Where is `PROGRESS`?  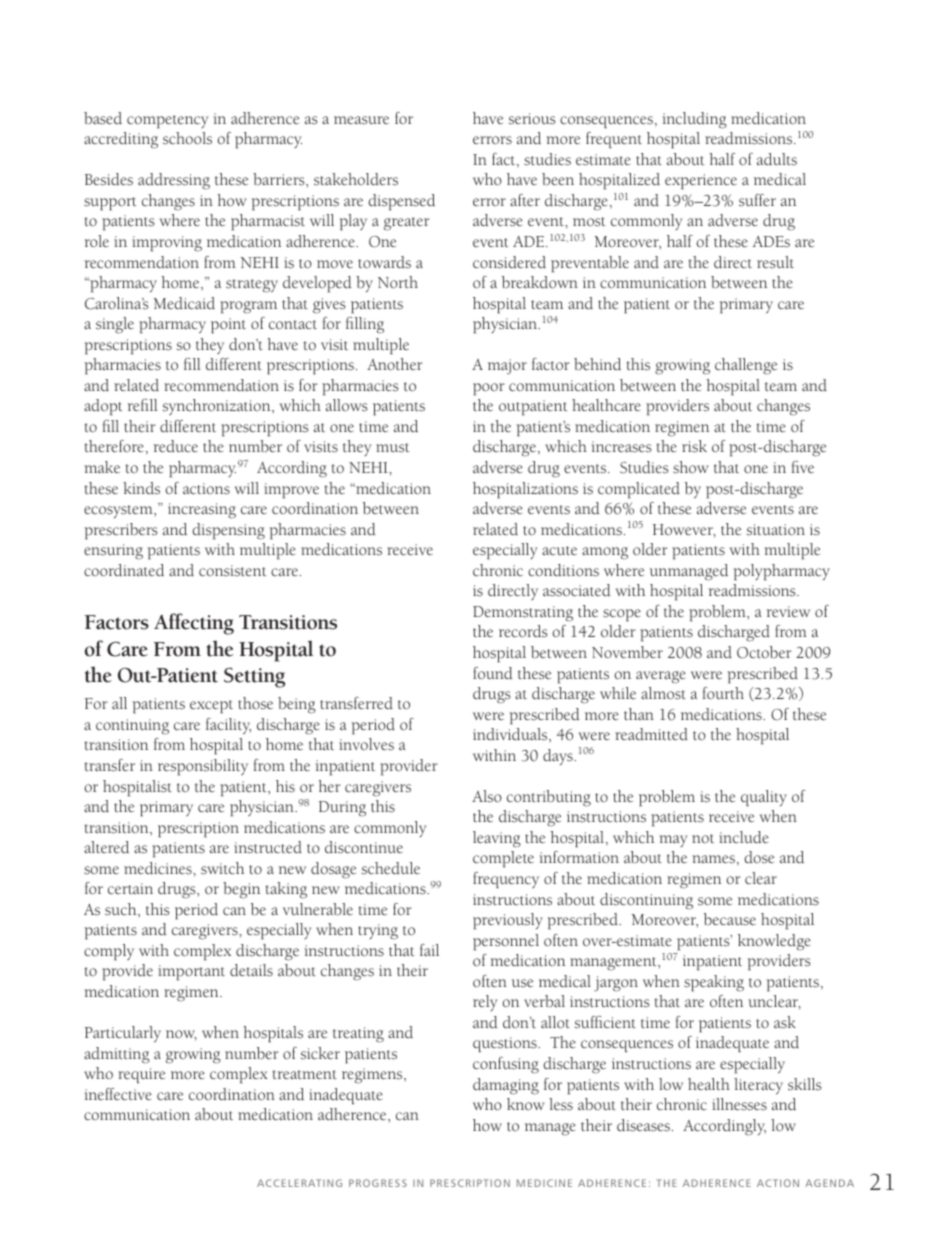 PROGRESS is located at coordinates (378, 1183).
